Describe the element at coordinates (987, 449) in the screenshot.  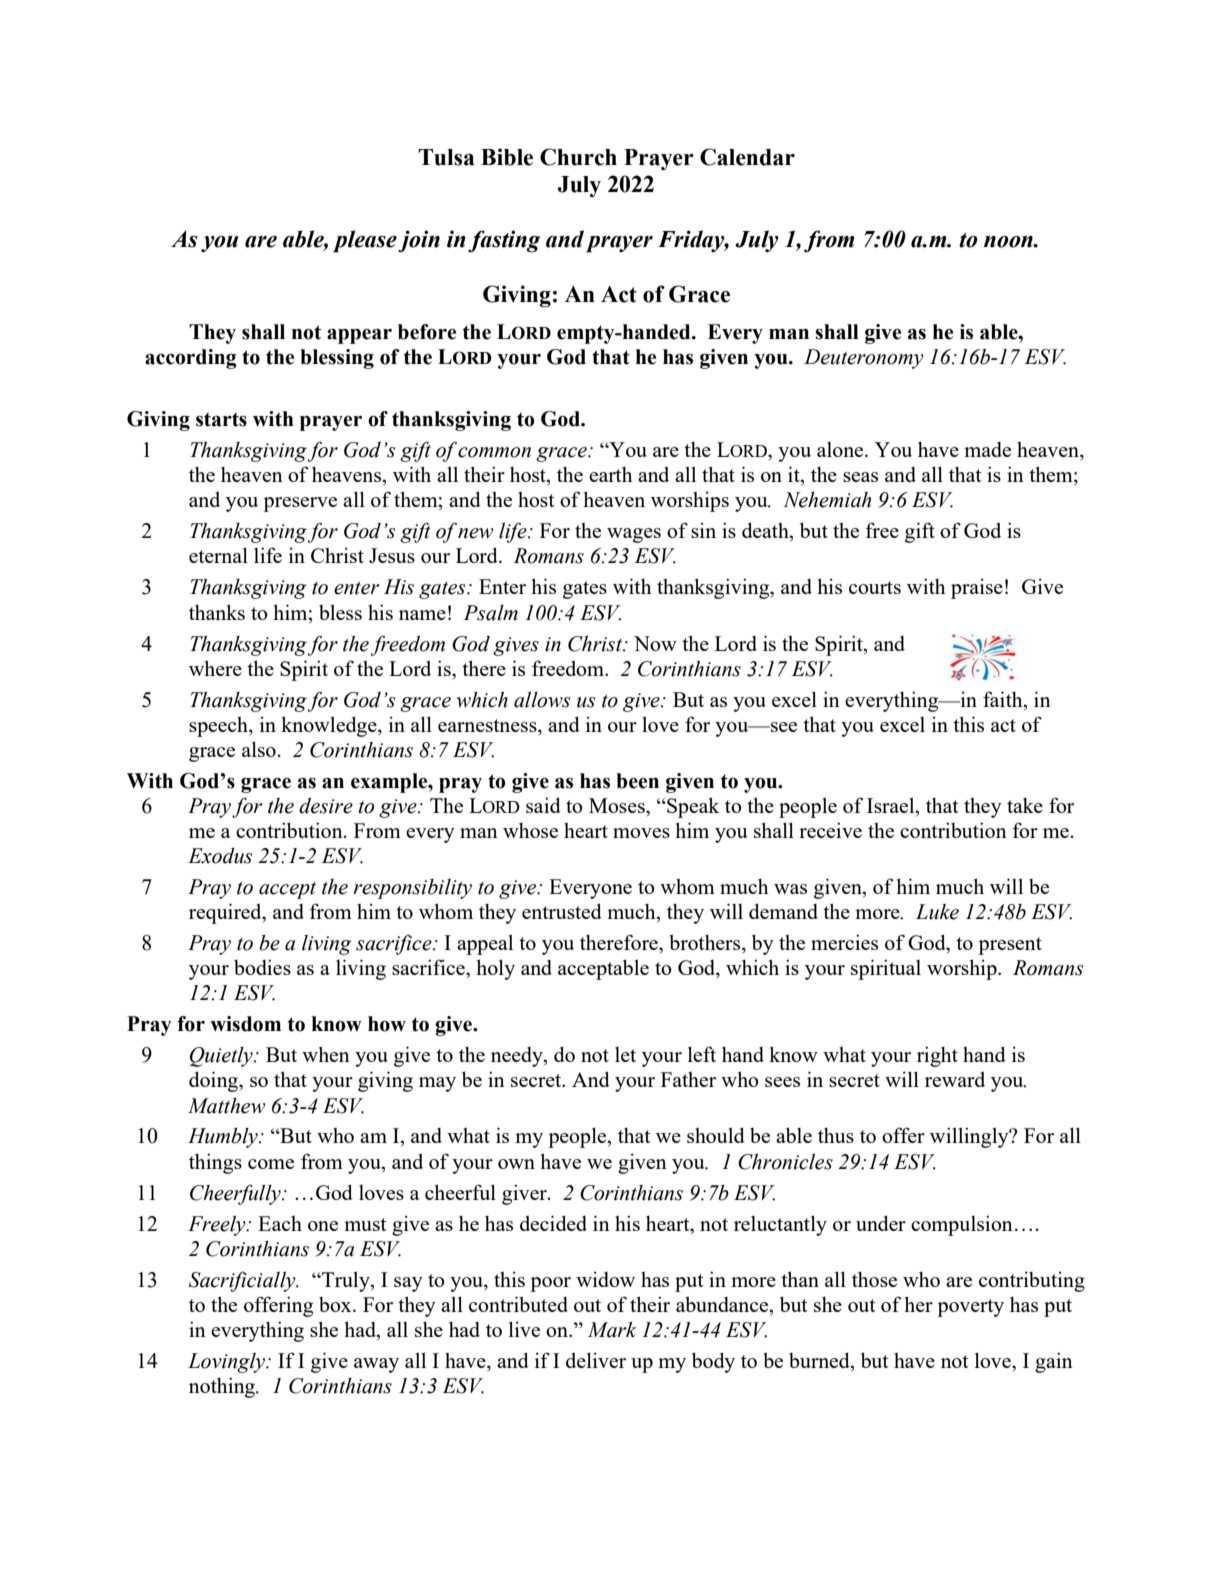
I see `made` at that location.
